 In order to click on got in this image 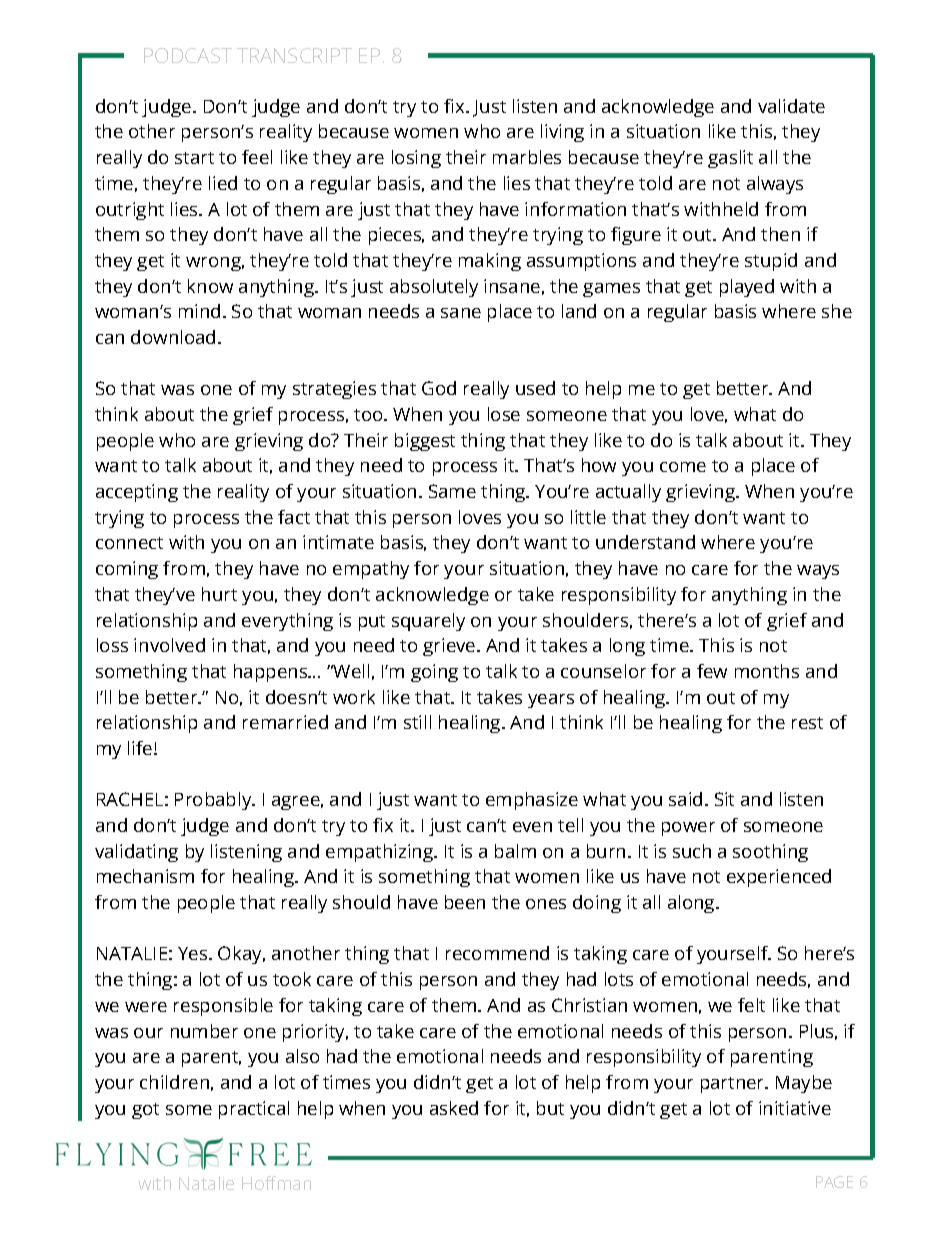, I will do `click(145, 1111)`.
